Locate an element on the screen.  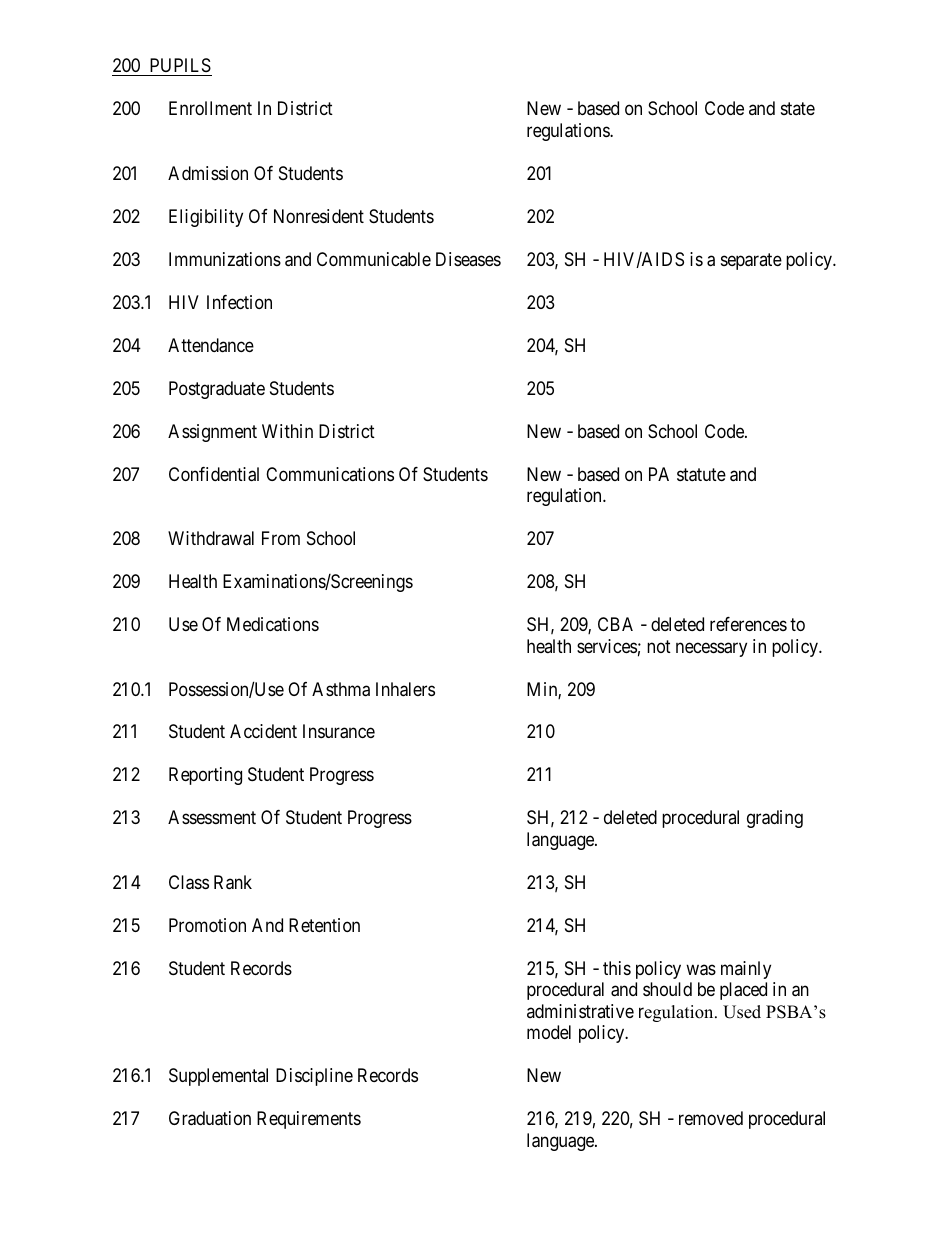
state is located at coordinates (798, 109).
